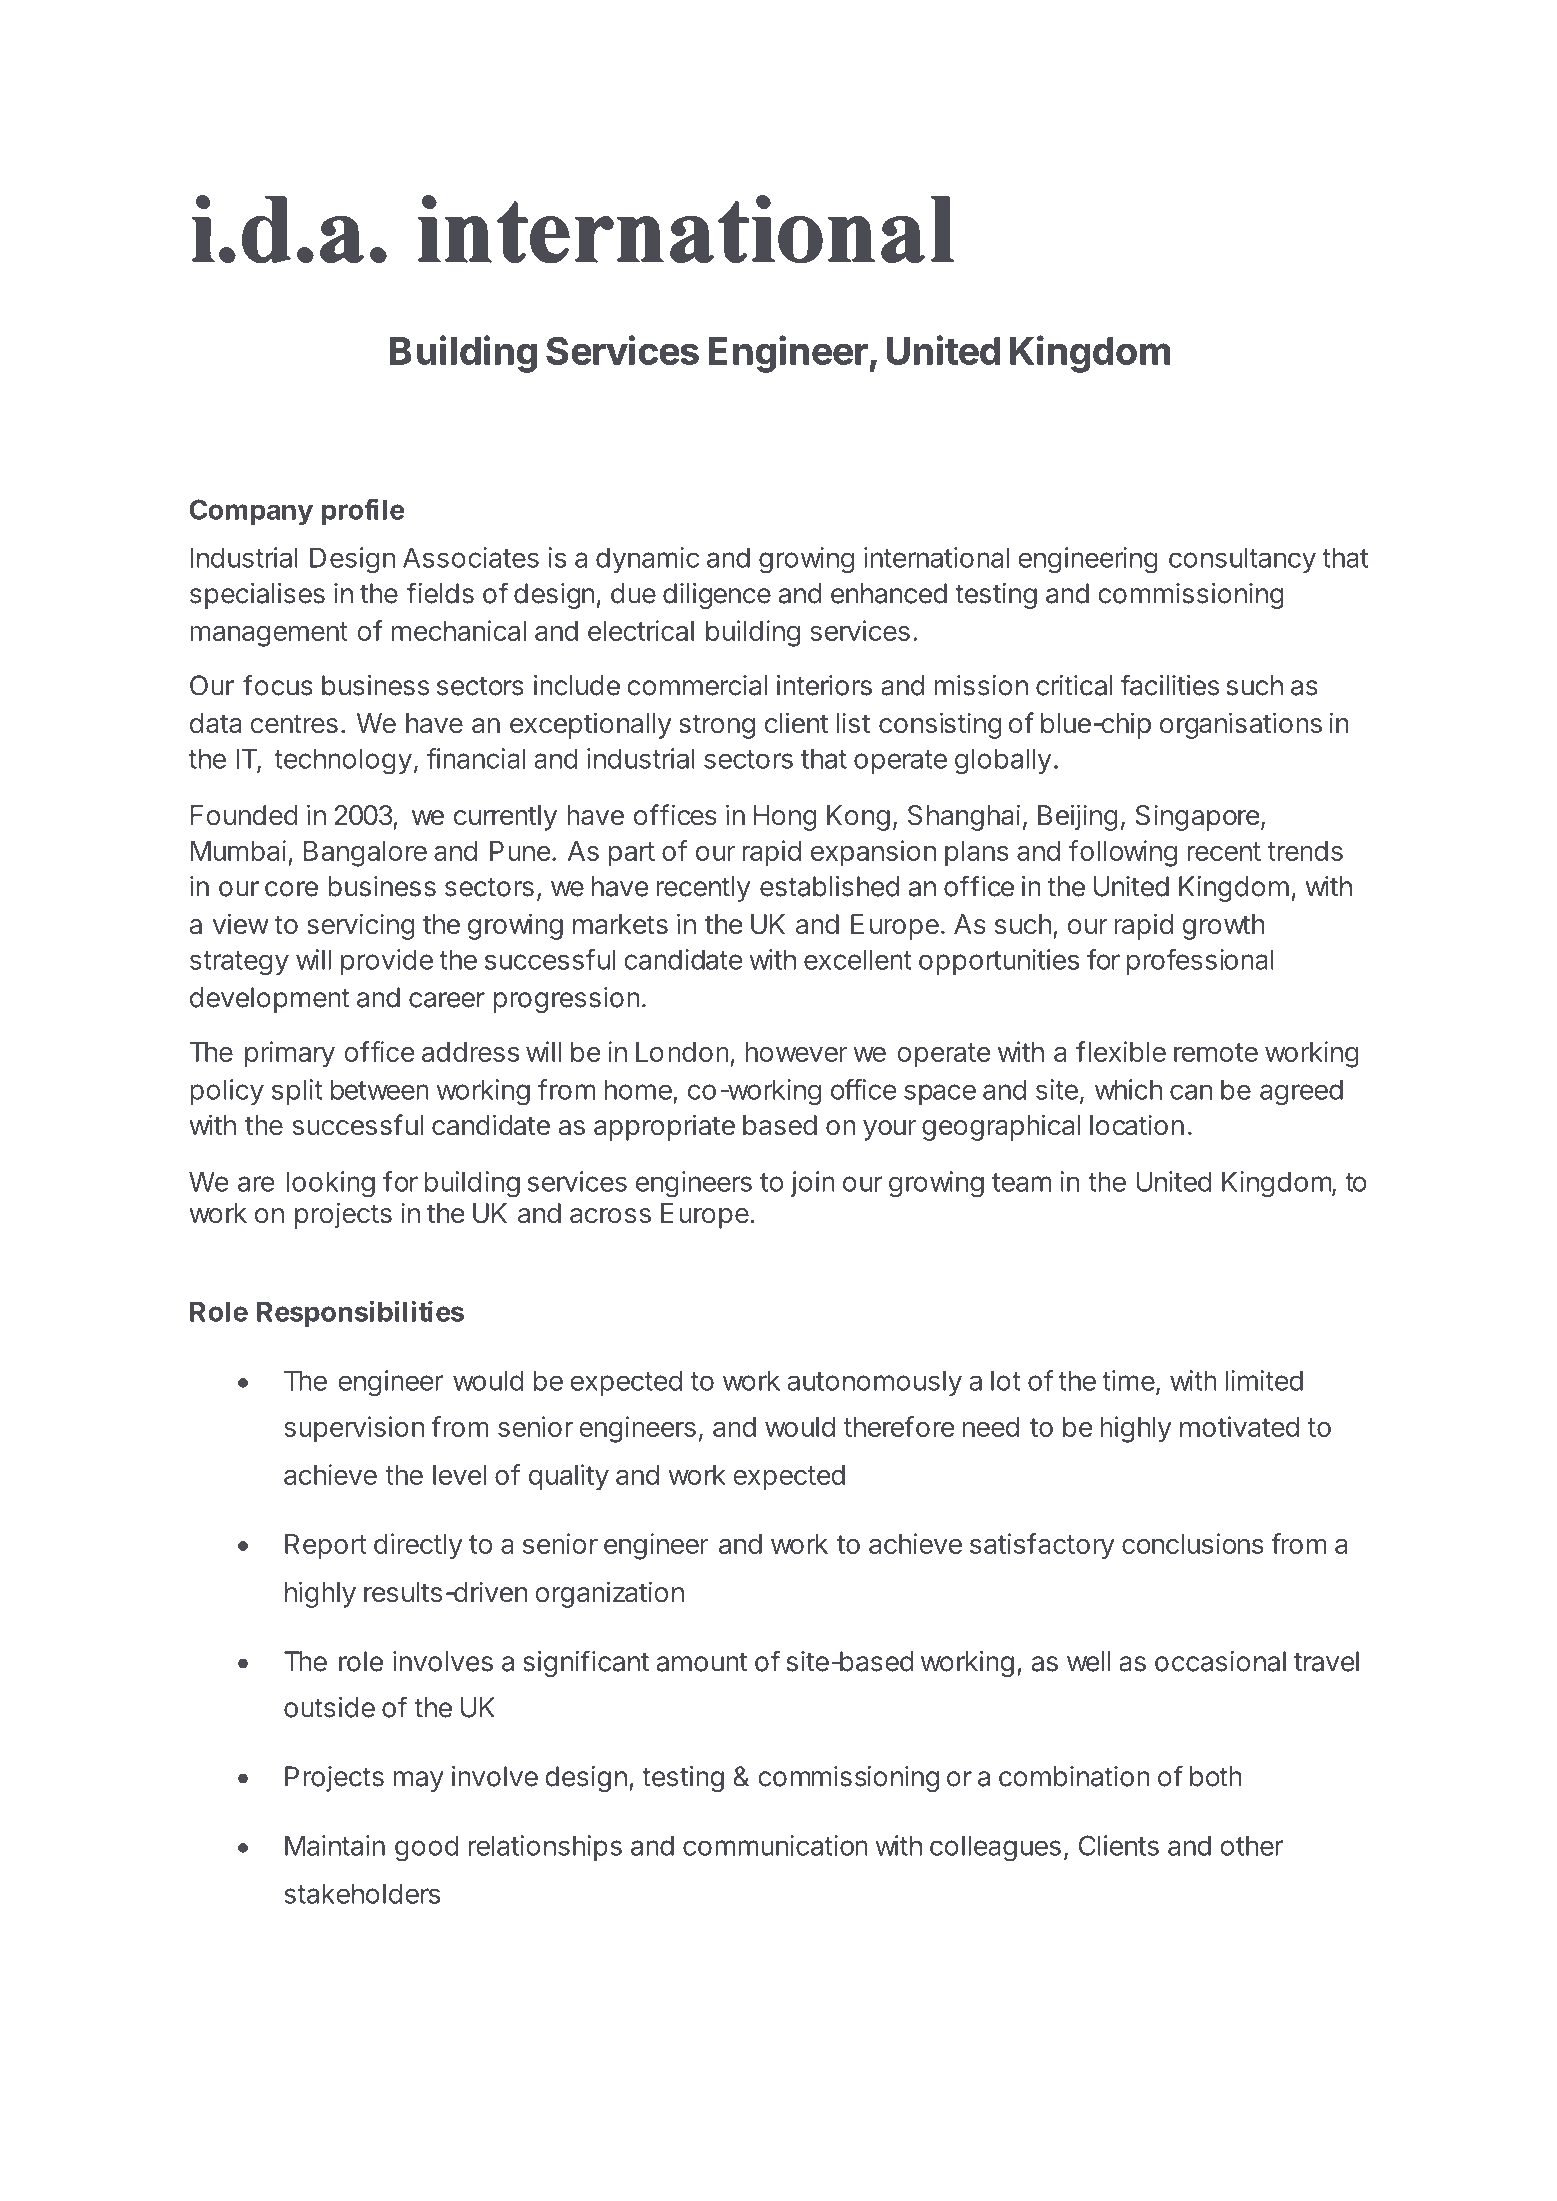  Describe the element at coordinates (387, 962) in the page. I see `provide` at that location.
